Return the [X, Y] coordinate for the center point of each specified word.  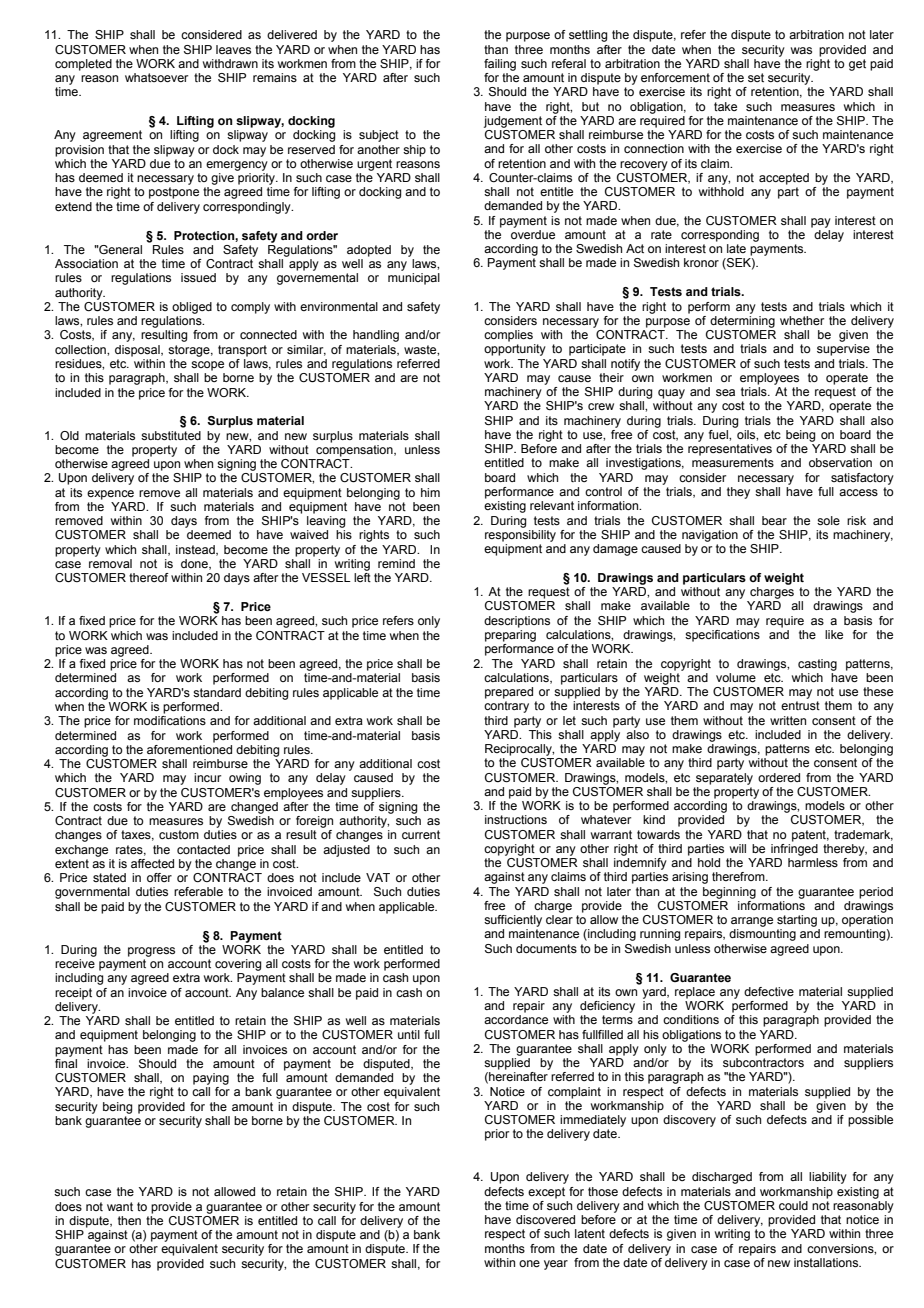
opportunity [515, 350]
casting [817, 665]
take [725, 106]
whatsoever [156, 77]
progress [151, 952]
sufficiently [513, 921]
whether [802, 320]
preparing [510, 636]
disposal [138, 351]
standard [217, 692]
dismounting [762, 935]
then [129, 1220]
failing [500, 65]
